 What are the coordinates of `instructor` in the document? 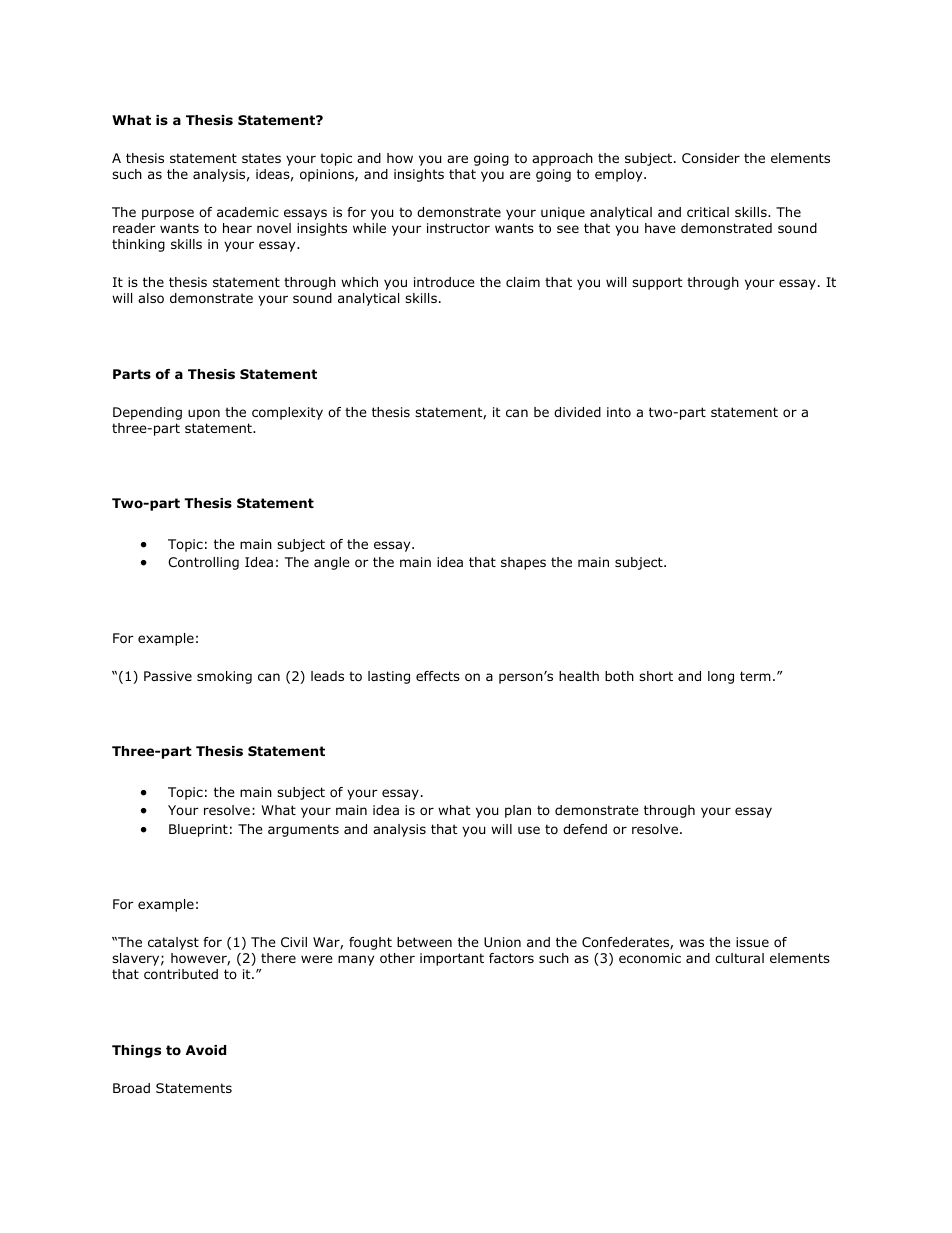 It's located at (458, 228).
